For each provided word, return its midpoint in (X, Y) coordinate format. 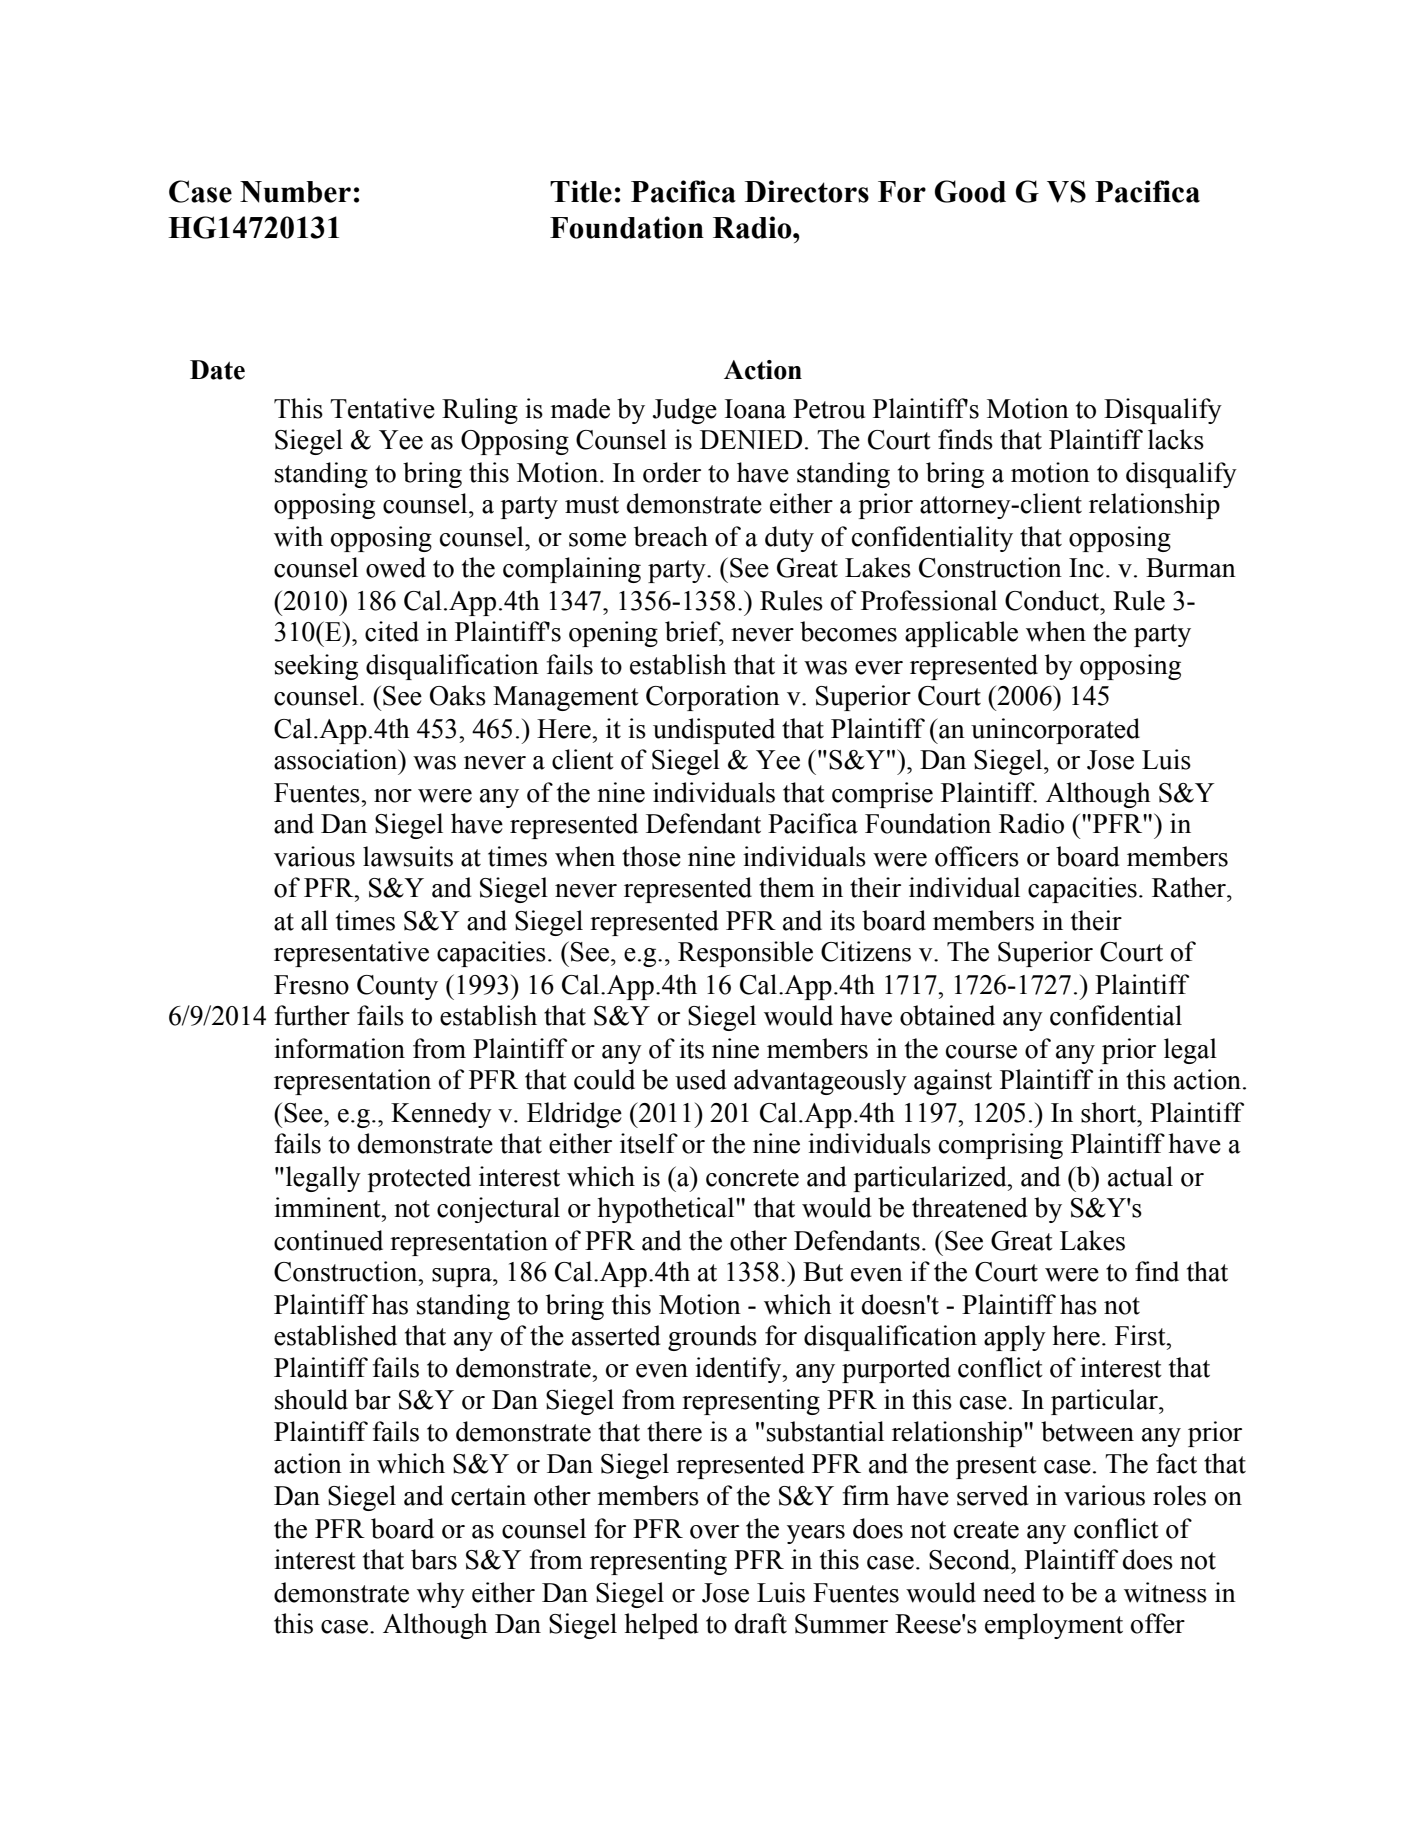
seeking (316, 667)
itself (649, 1143)
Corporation (713, 698)
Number (295, 192)
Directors (807, 191)
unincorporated (1055, 731)
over (714, 1532)
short (1110, 1112)
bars (434, 1559)
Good (970, 191)
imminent (328, 1207)
